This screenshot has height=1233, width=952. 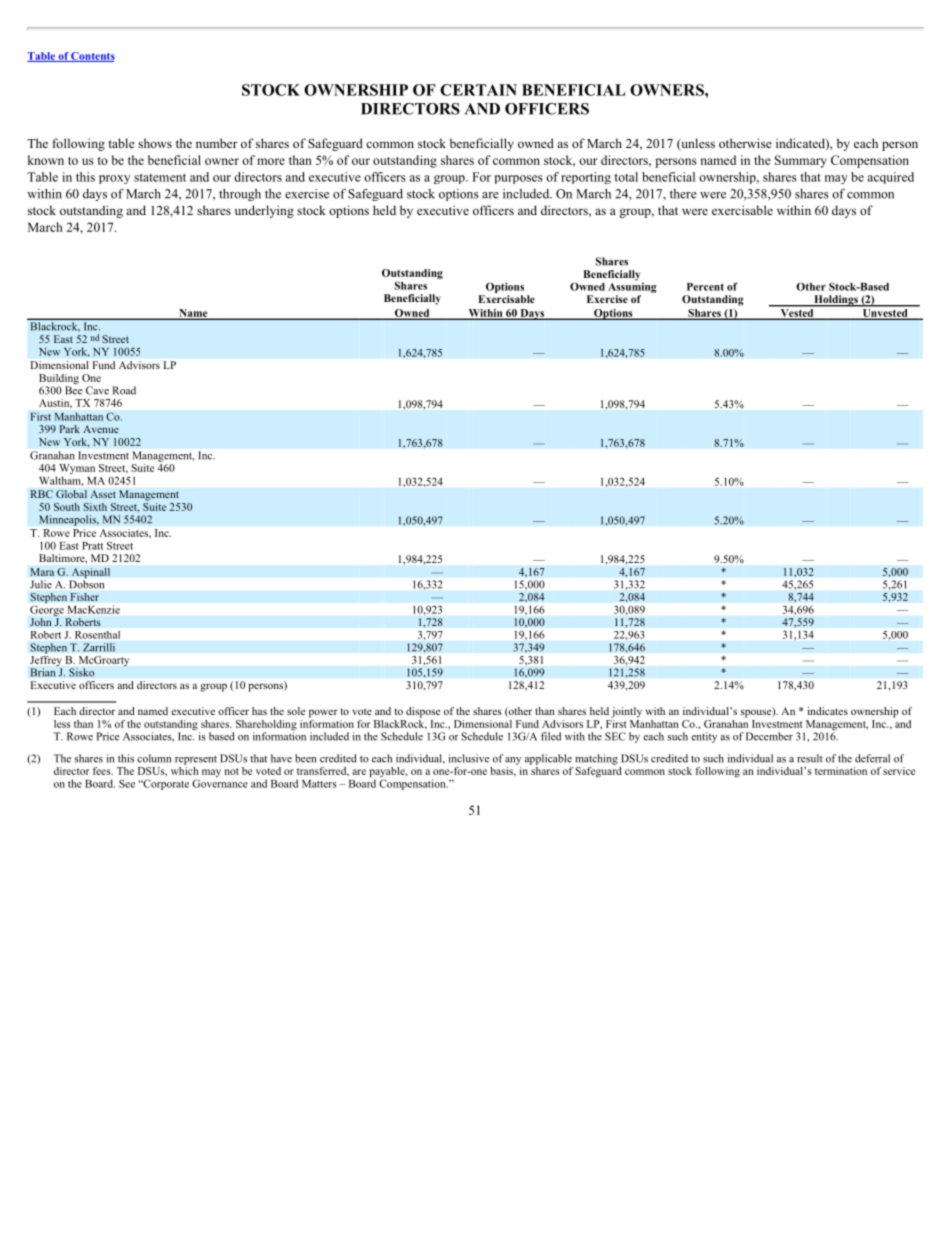 I want to click on CERTAIN, so click(x=478, y=90).
